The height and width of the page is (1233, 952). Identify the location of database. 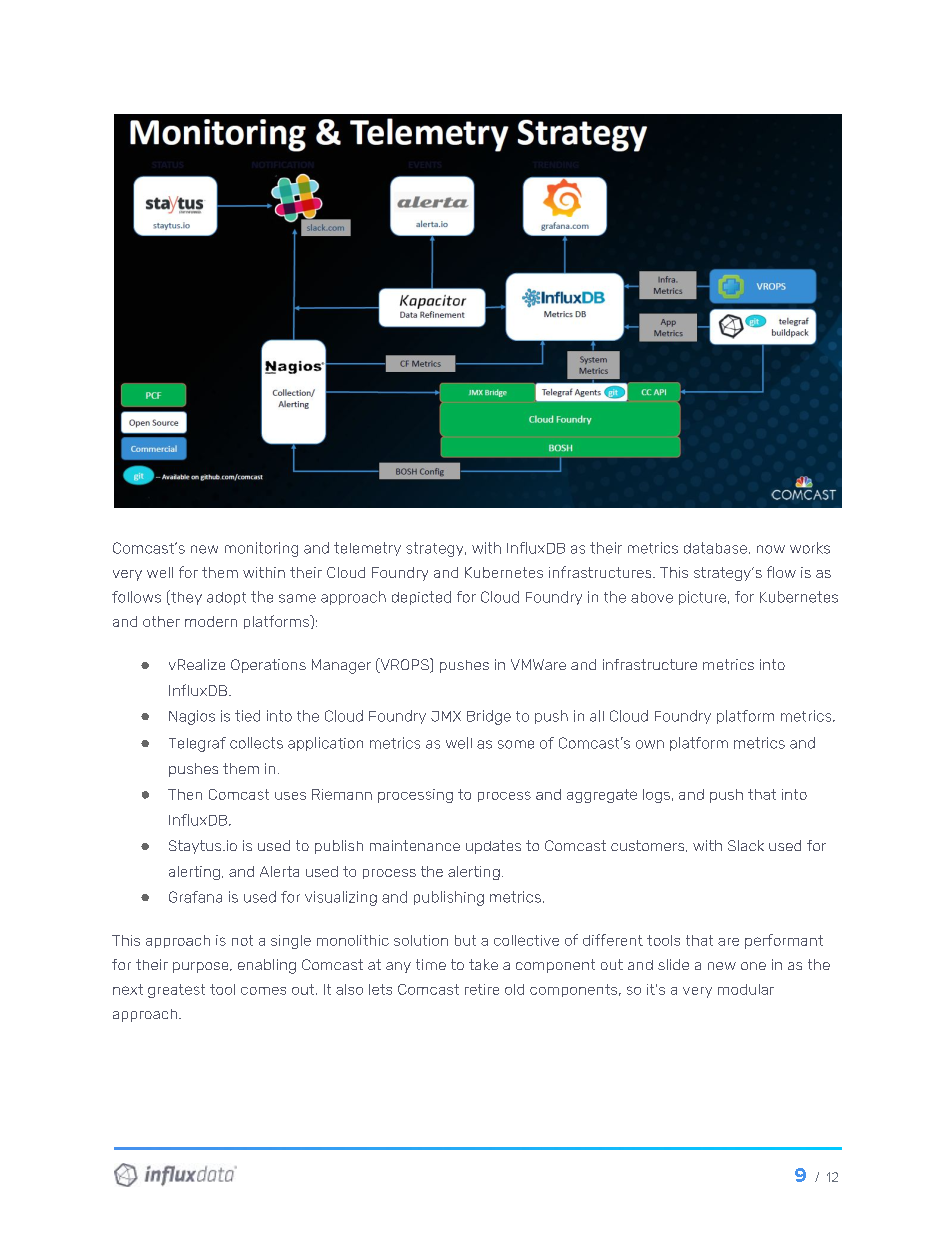
(715, 548).
